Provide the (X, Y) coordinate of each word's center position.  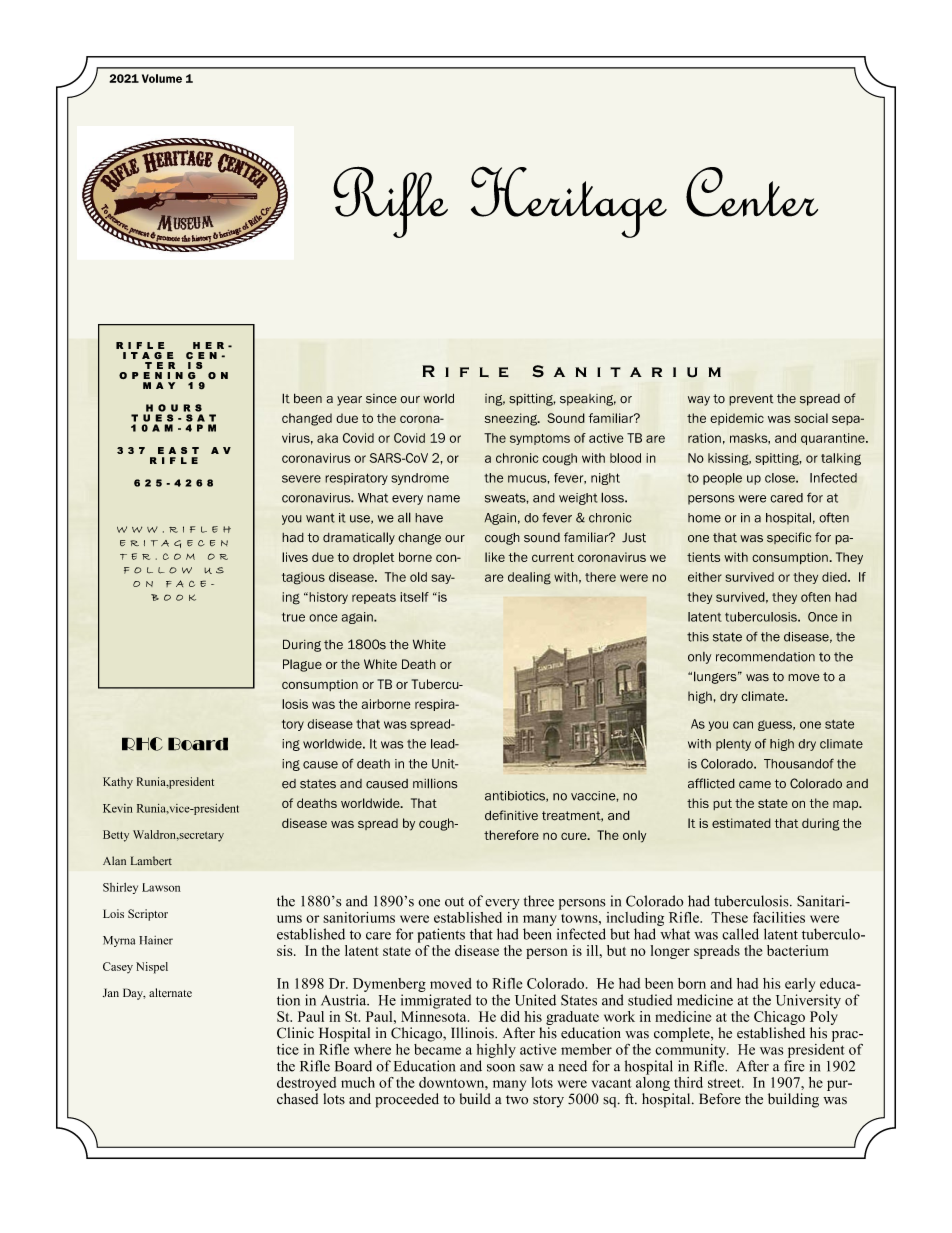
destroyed (306, 1084)
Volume (162, 78)
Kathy (118, 783)
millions (435, 783)
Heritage (569, 202)
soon (501, 1068)
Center (752, 192)
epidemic (737, 419)
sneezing (512, 419)
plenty (733, 745)
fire (794, 1066)
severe (301, 479)
